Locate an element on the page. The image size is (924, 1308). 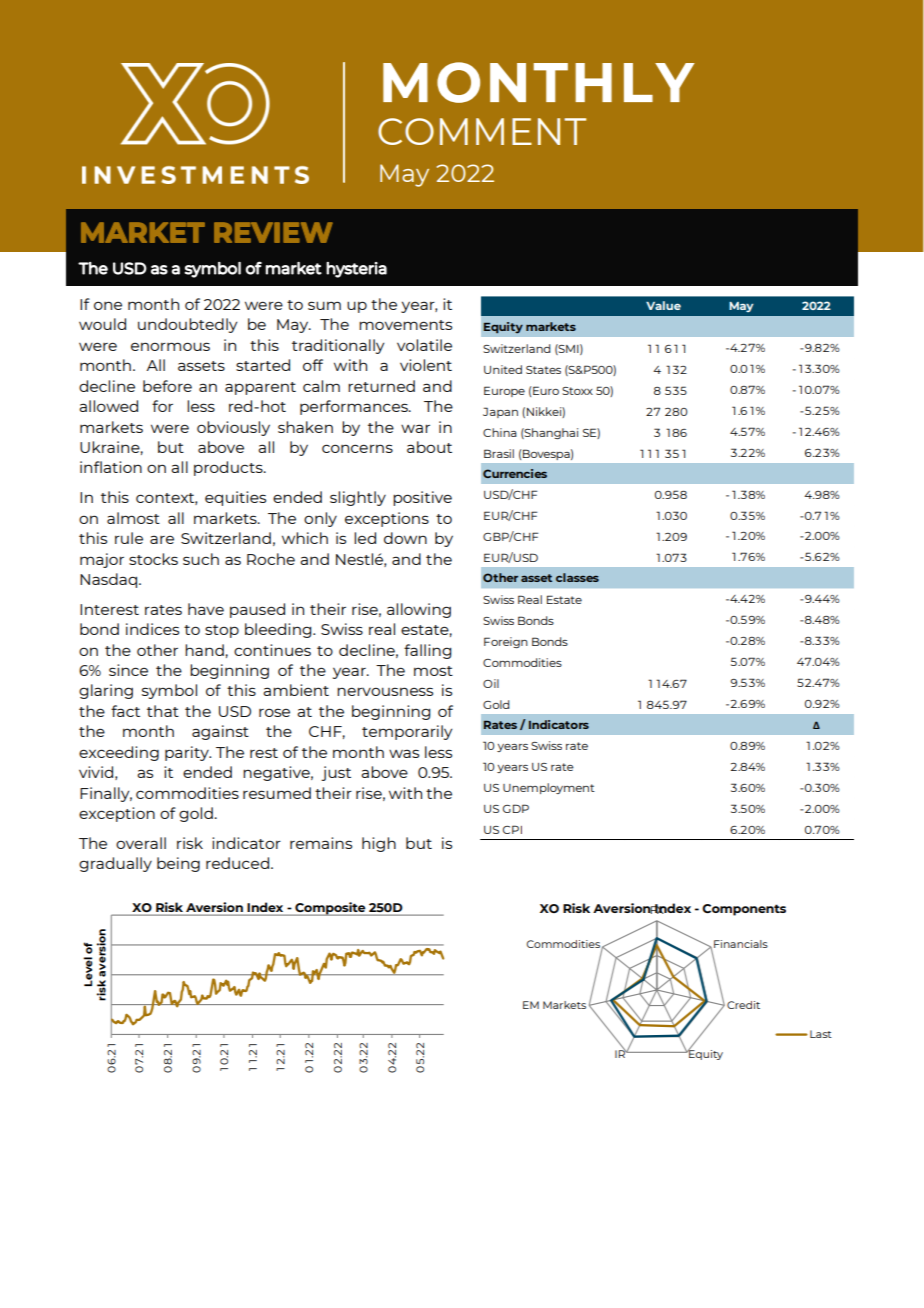
temporarily is located at coordinates (407, 732).
